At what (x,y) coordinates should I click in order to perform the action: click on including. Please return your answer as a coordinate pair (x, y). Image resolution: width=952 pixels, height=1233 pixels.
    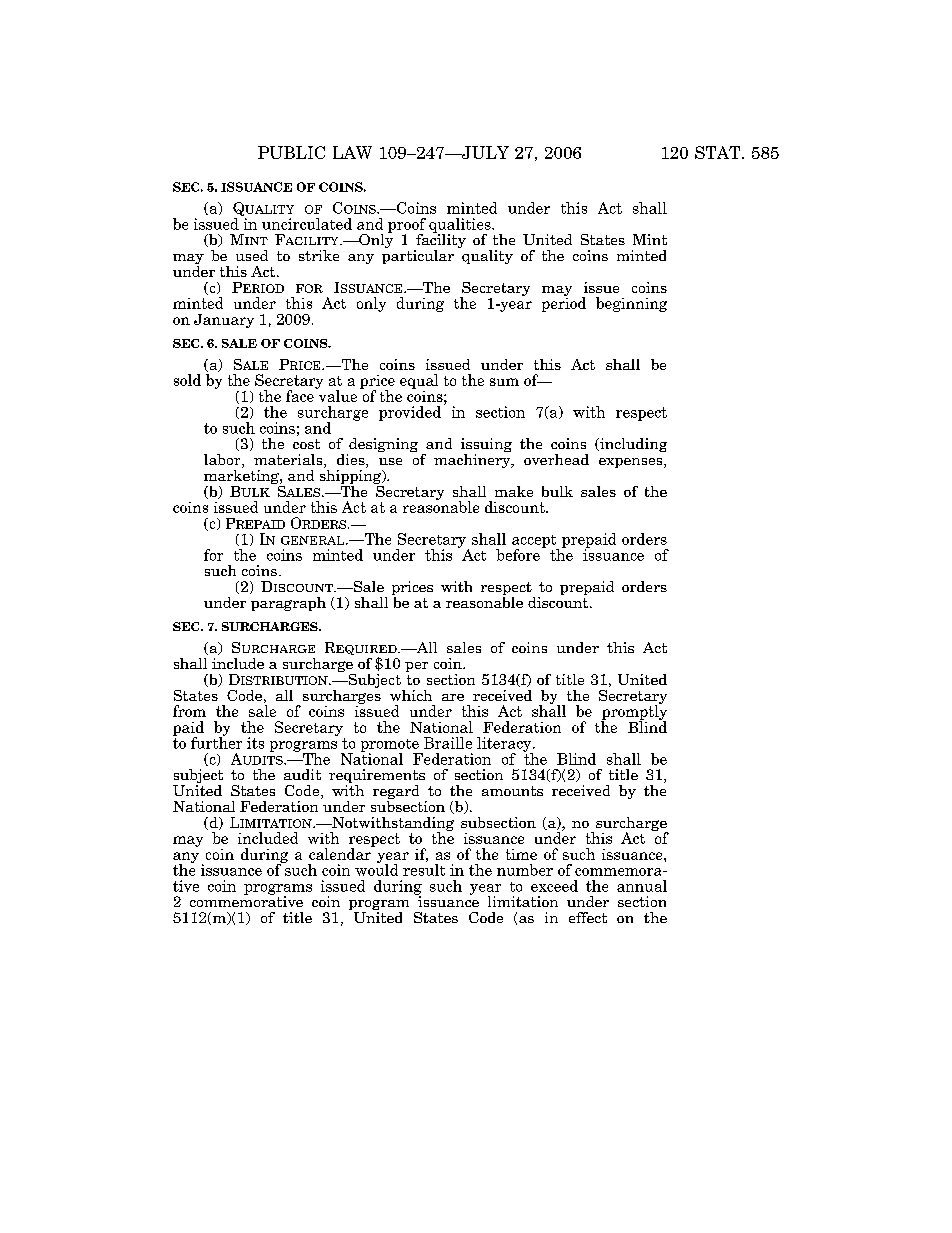
    Looking at the image, I should click on (632, 445).
